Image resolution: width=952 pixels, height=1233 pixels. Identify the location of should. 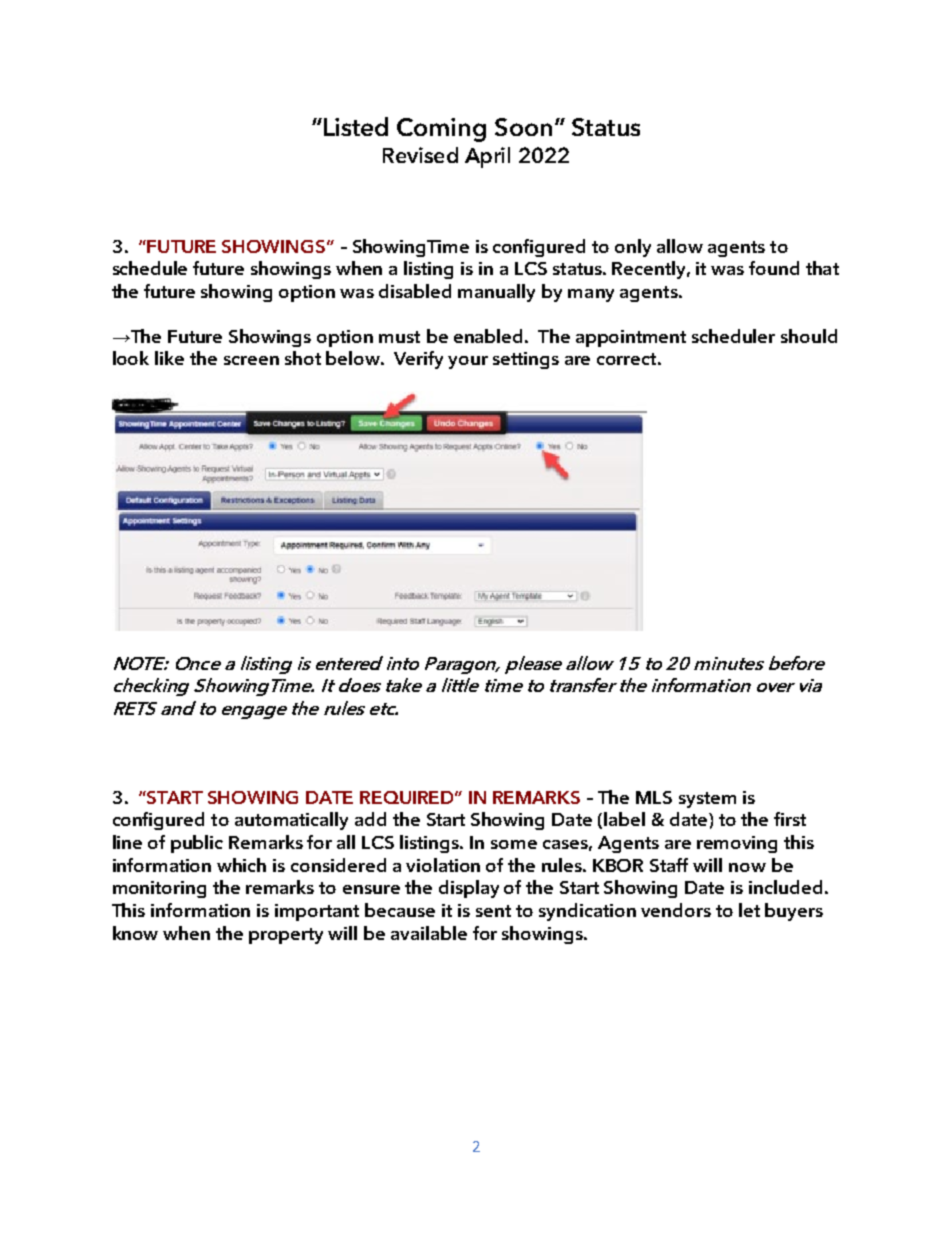
(809, 336).
